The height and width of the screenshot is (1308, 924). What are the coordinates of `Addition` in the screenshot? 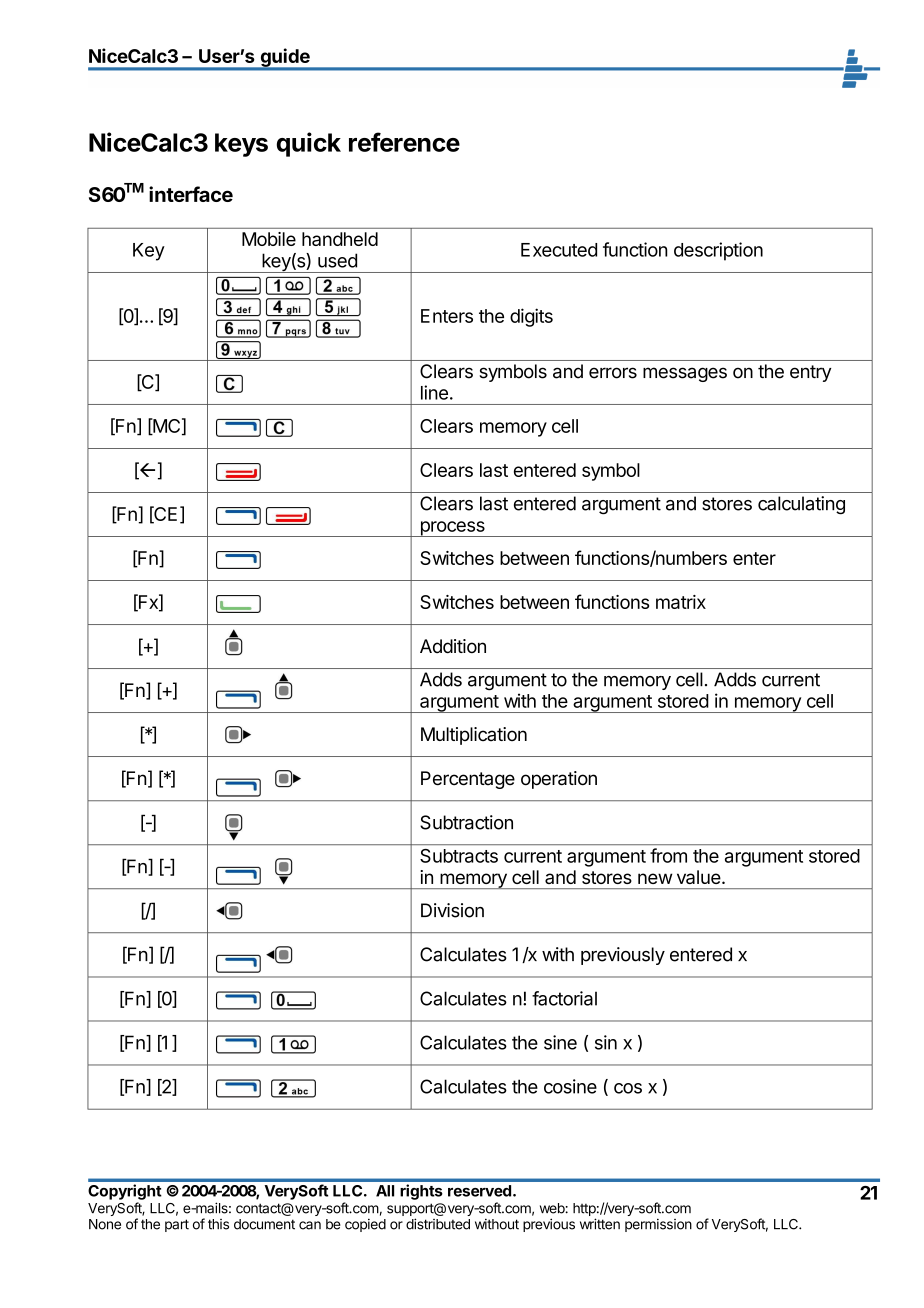 It's located at (453, 646).
